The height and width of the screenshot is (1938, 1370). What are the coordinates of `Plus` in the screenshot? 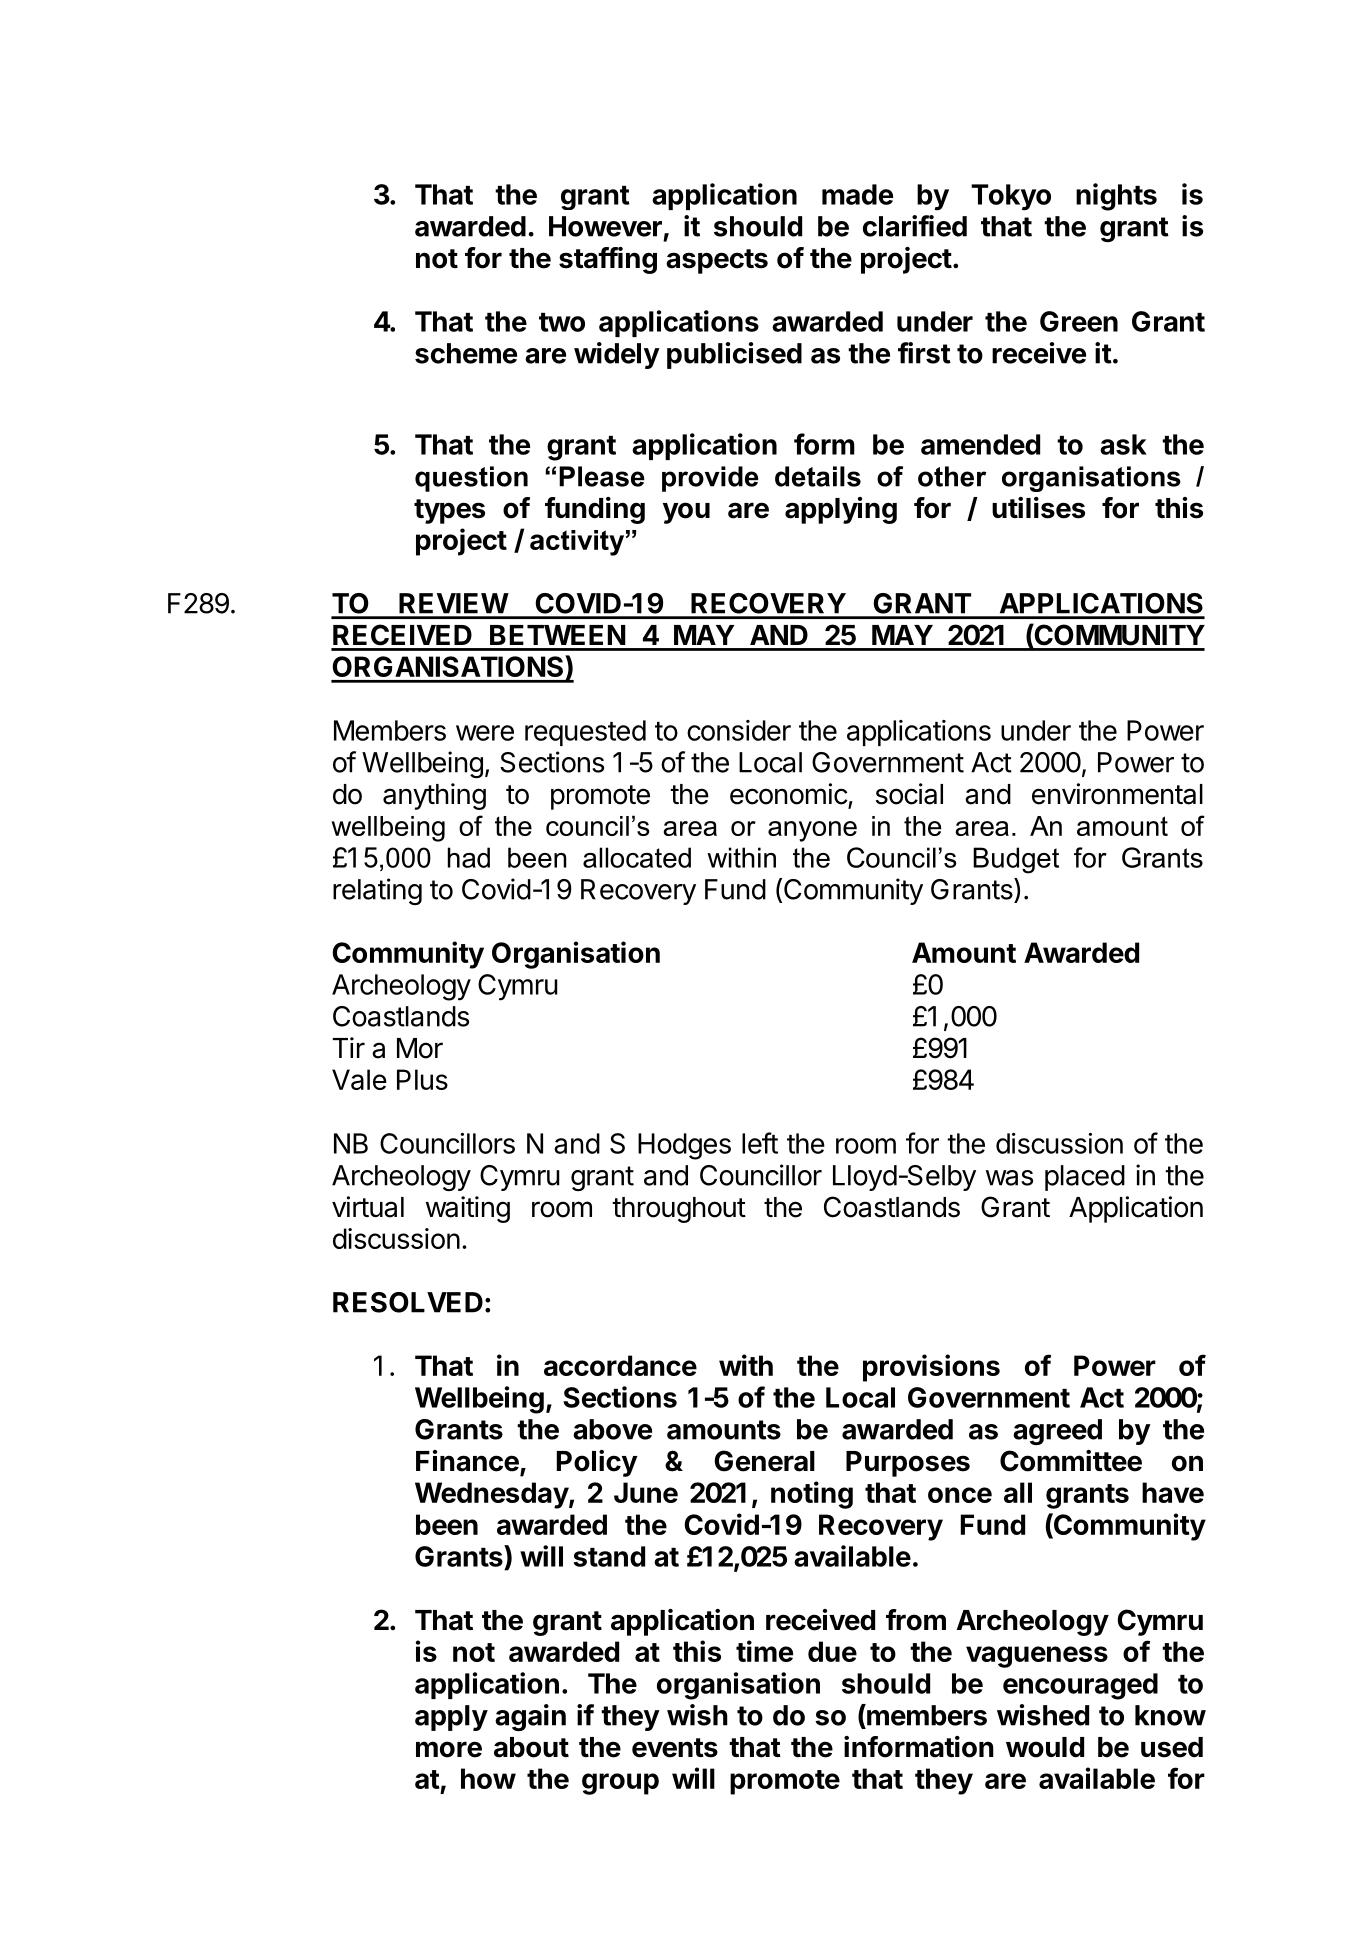 It's located at (422, 1079).
